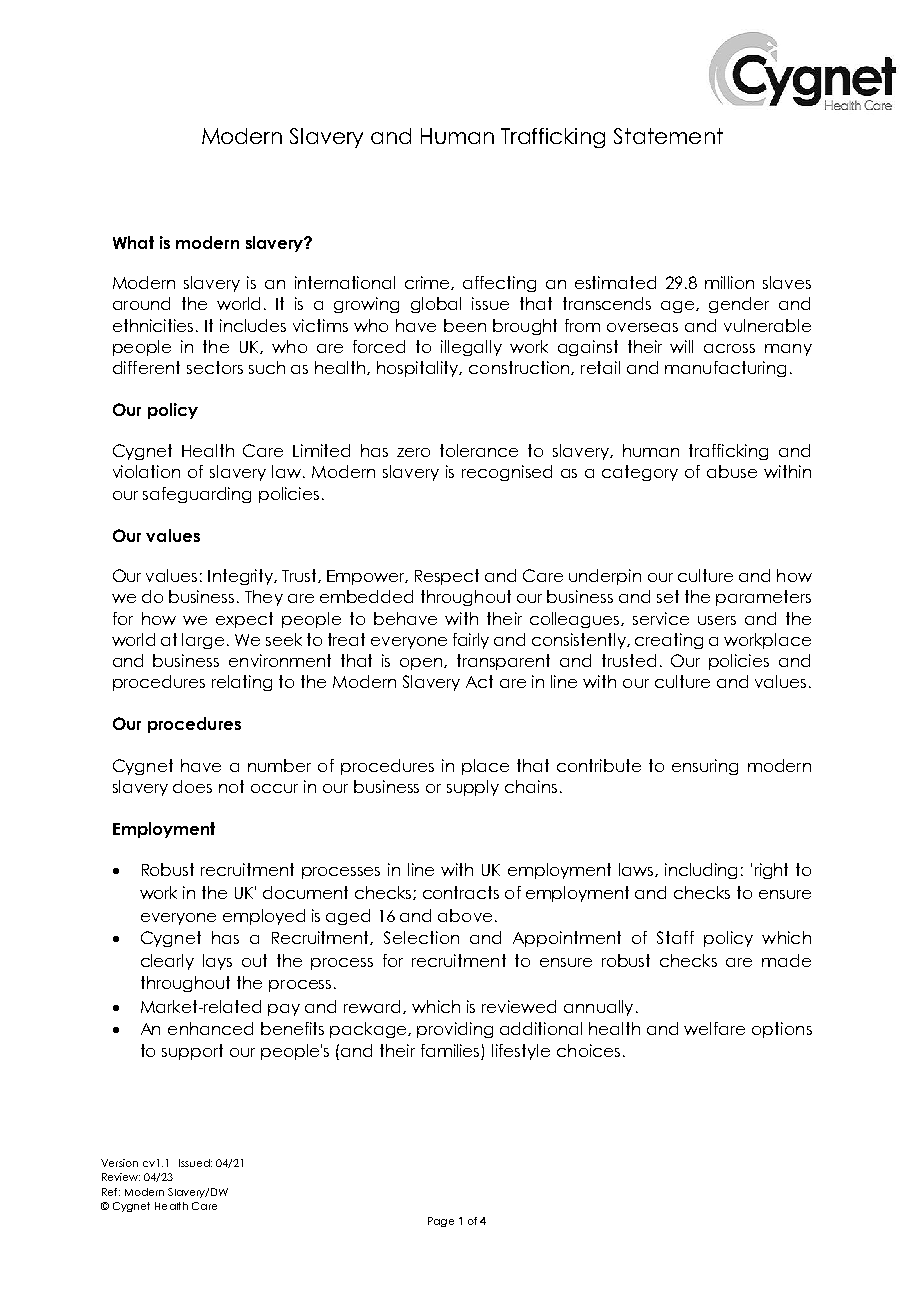  I want to click on Version, so click(119, 1163).
